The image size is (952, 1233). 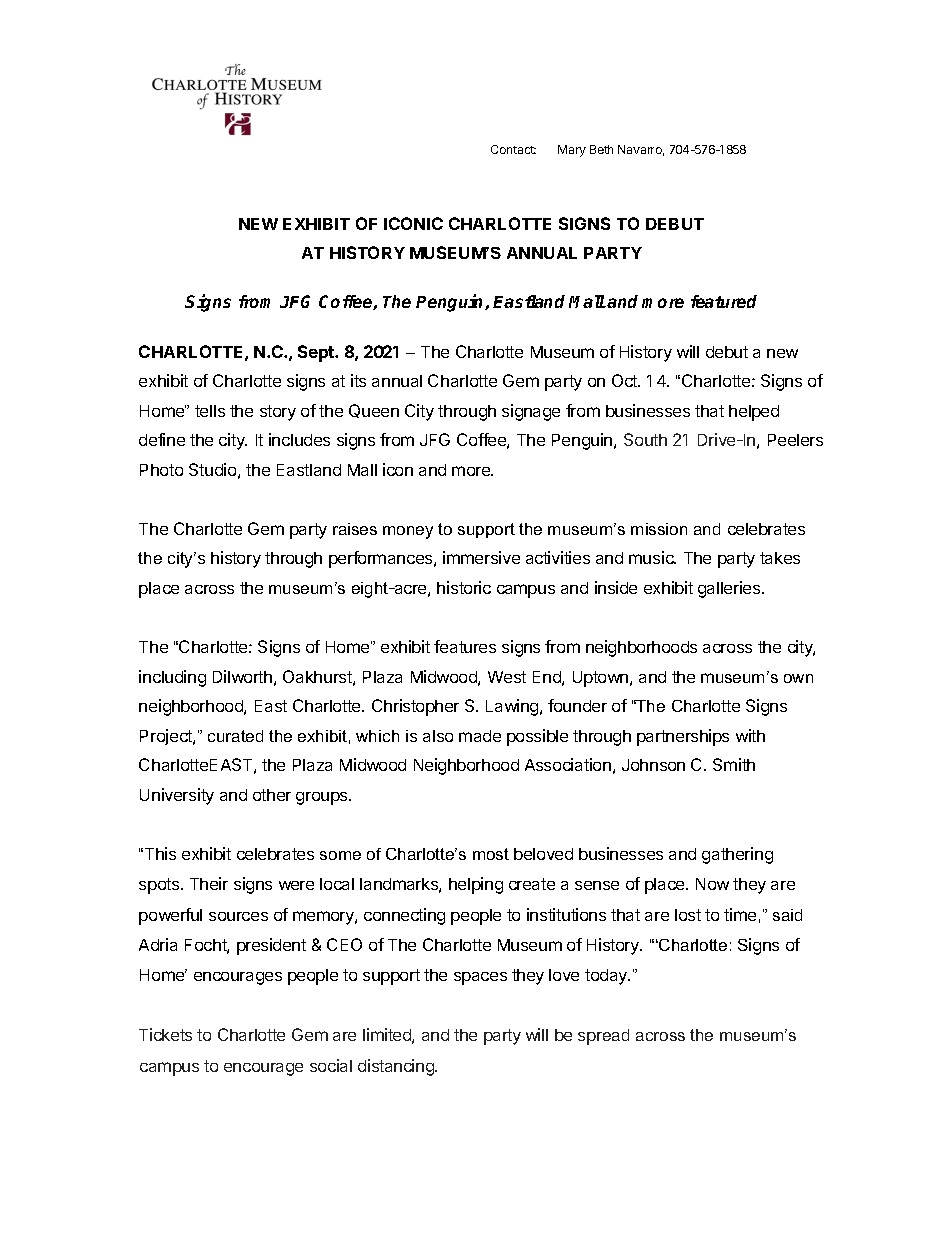 What do you see at coordinates (513, 149) in the document?
I see `Contact` at bounding box center [513, 149].
